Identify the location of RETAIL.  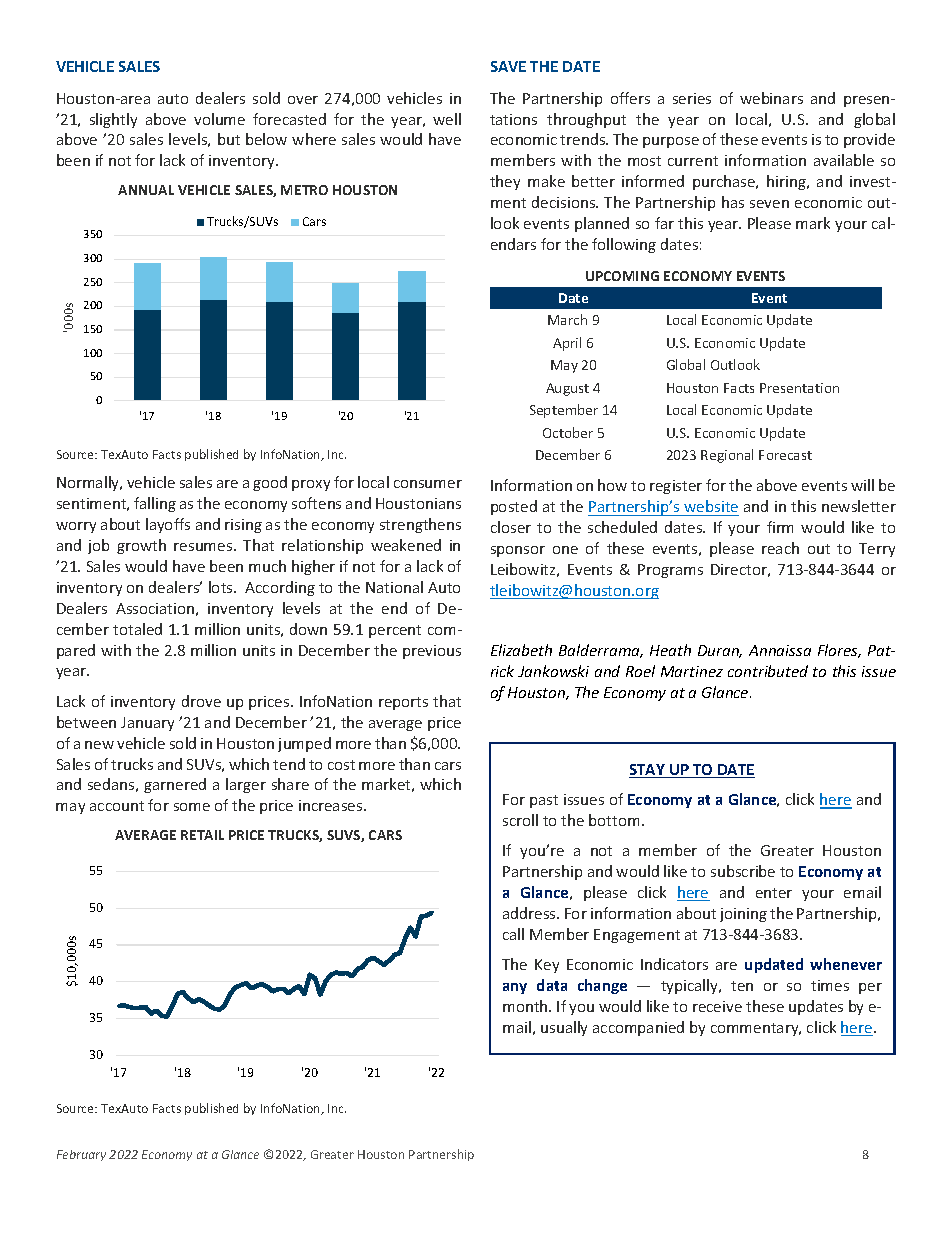
(202, 835).
